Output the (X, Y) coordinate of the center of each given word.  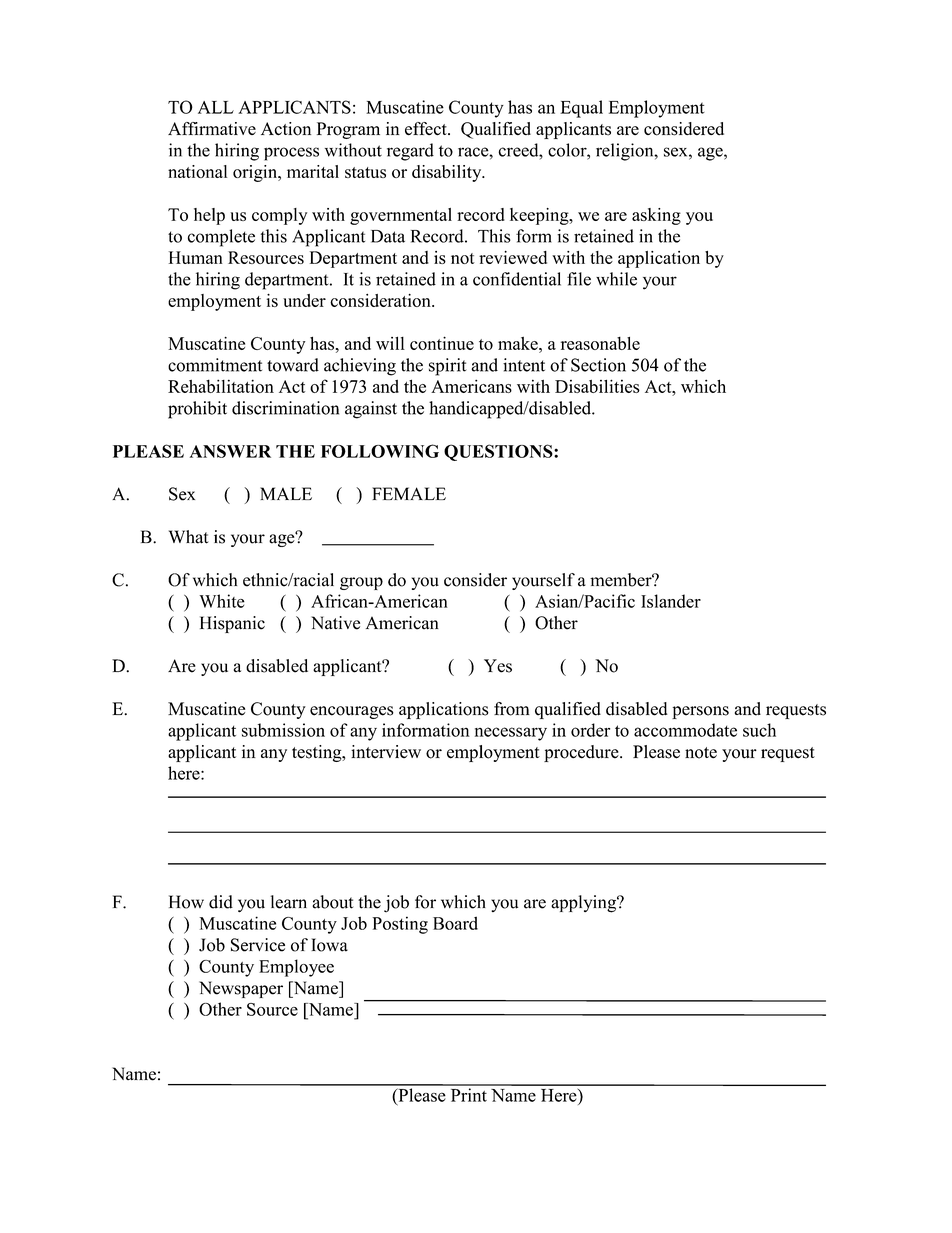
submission (283, 730)
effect (427, 128)
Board (455, 923)
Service (258, 945)
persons (700, 712)
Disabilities (597, 386)
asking (656, 216)
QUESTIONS (499, 452)
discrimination (285, 408)
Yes (498, 666)
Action (286, 129)
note (701, 753)
